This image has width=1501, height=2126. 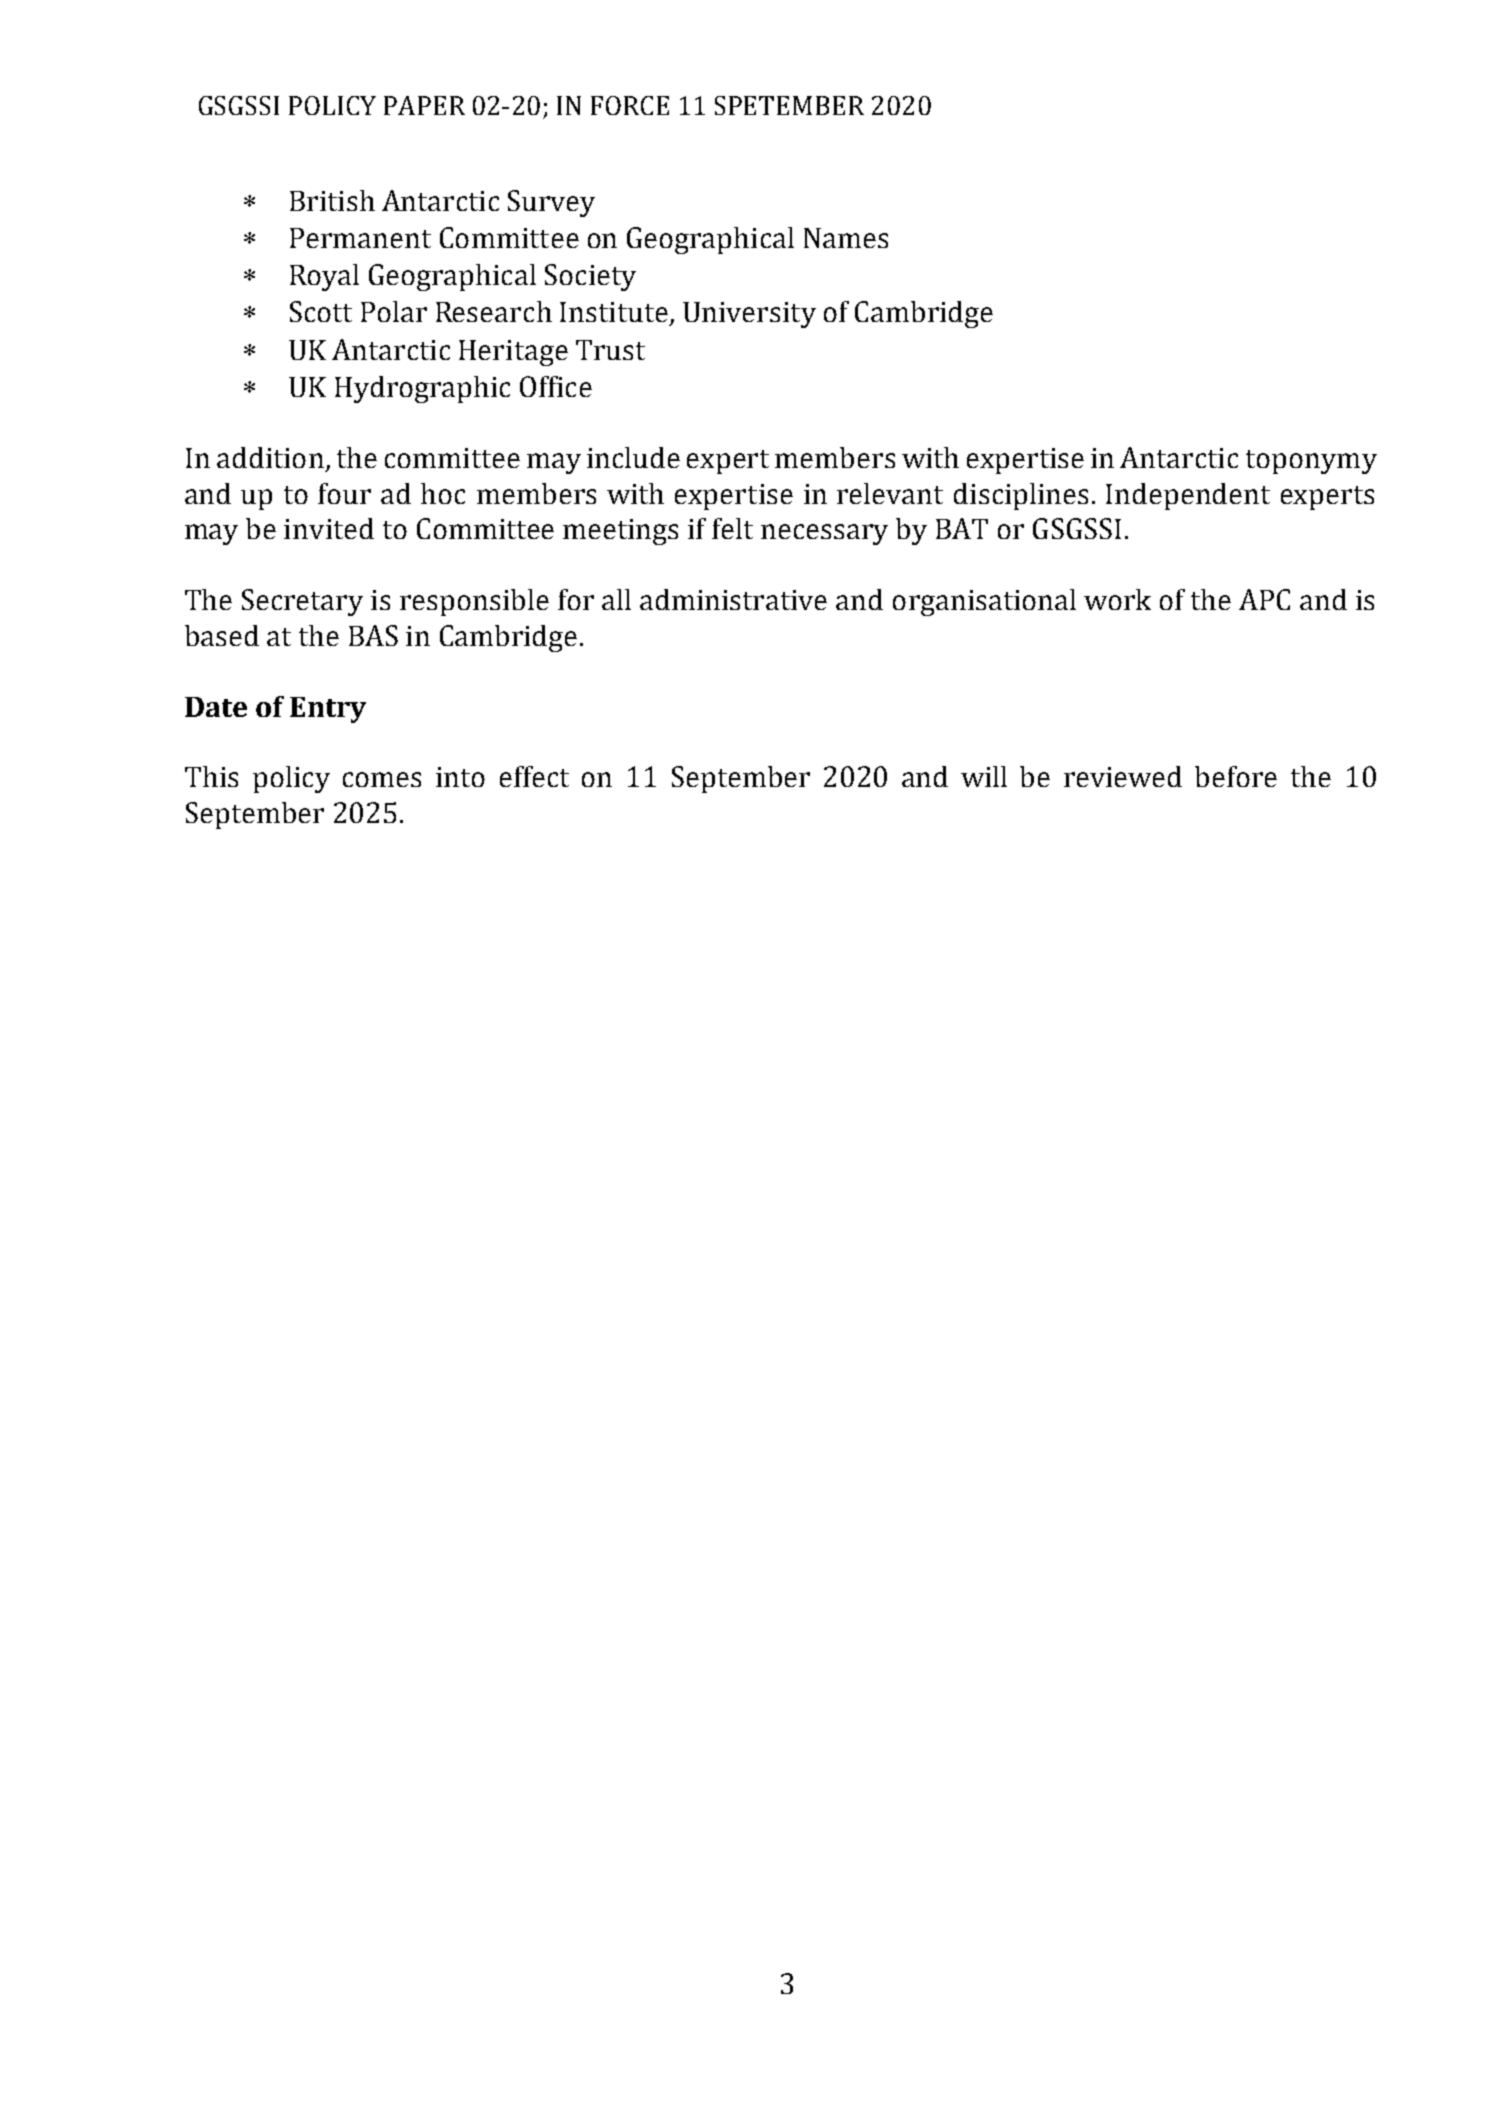 I want to click on University, so click(x=749, y=315).
